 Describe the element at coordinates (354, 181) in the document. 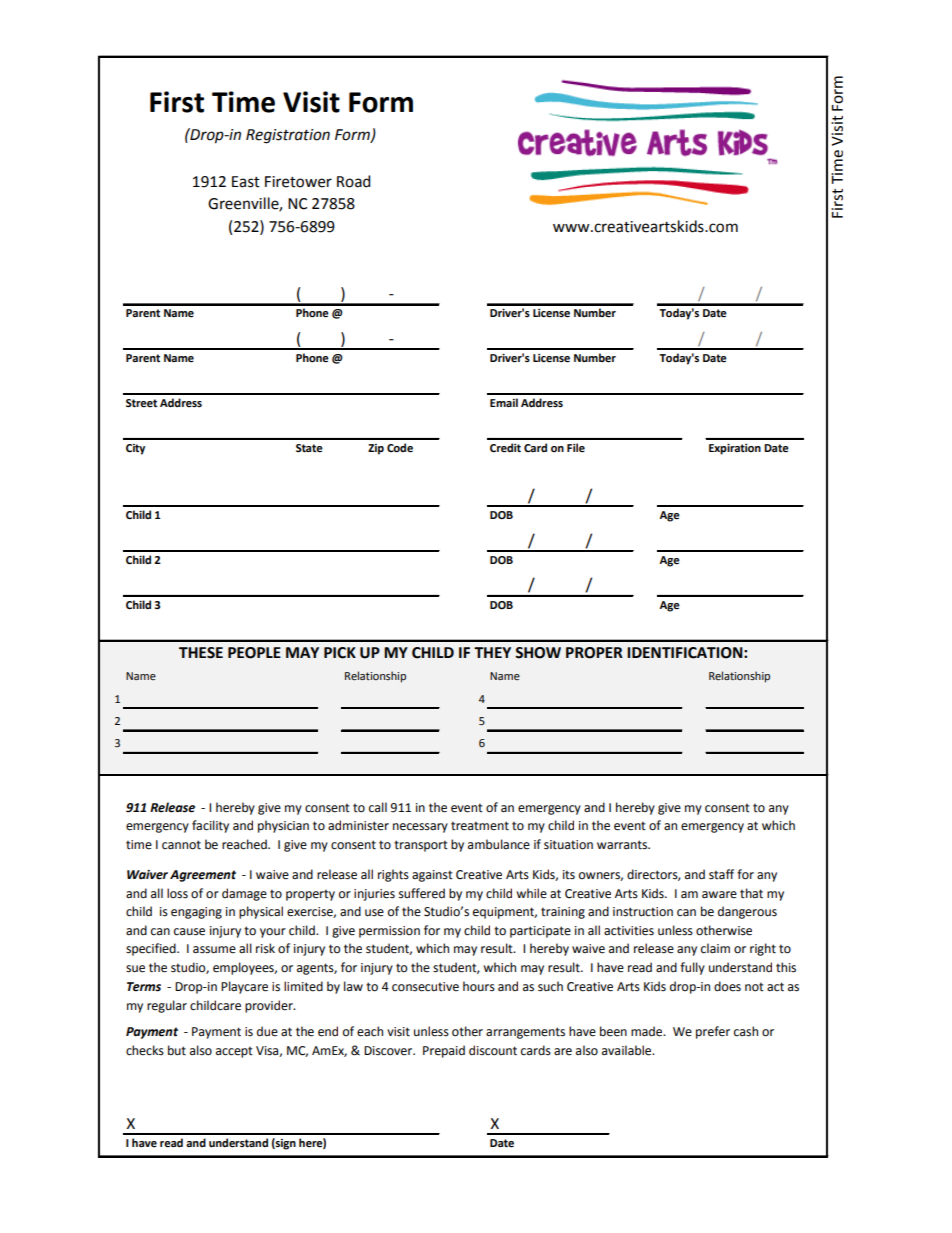

I see `Road` at that location.
